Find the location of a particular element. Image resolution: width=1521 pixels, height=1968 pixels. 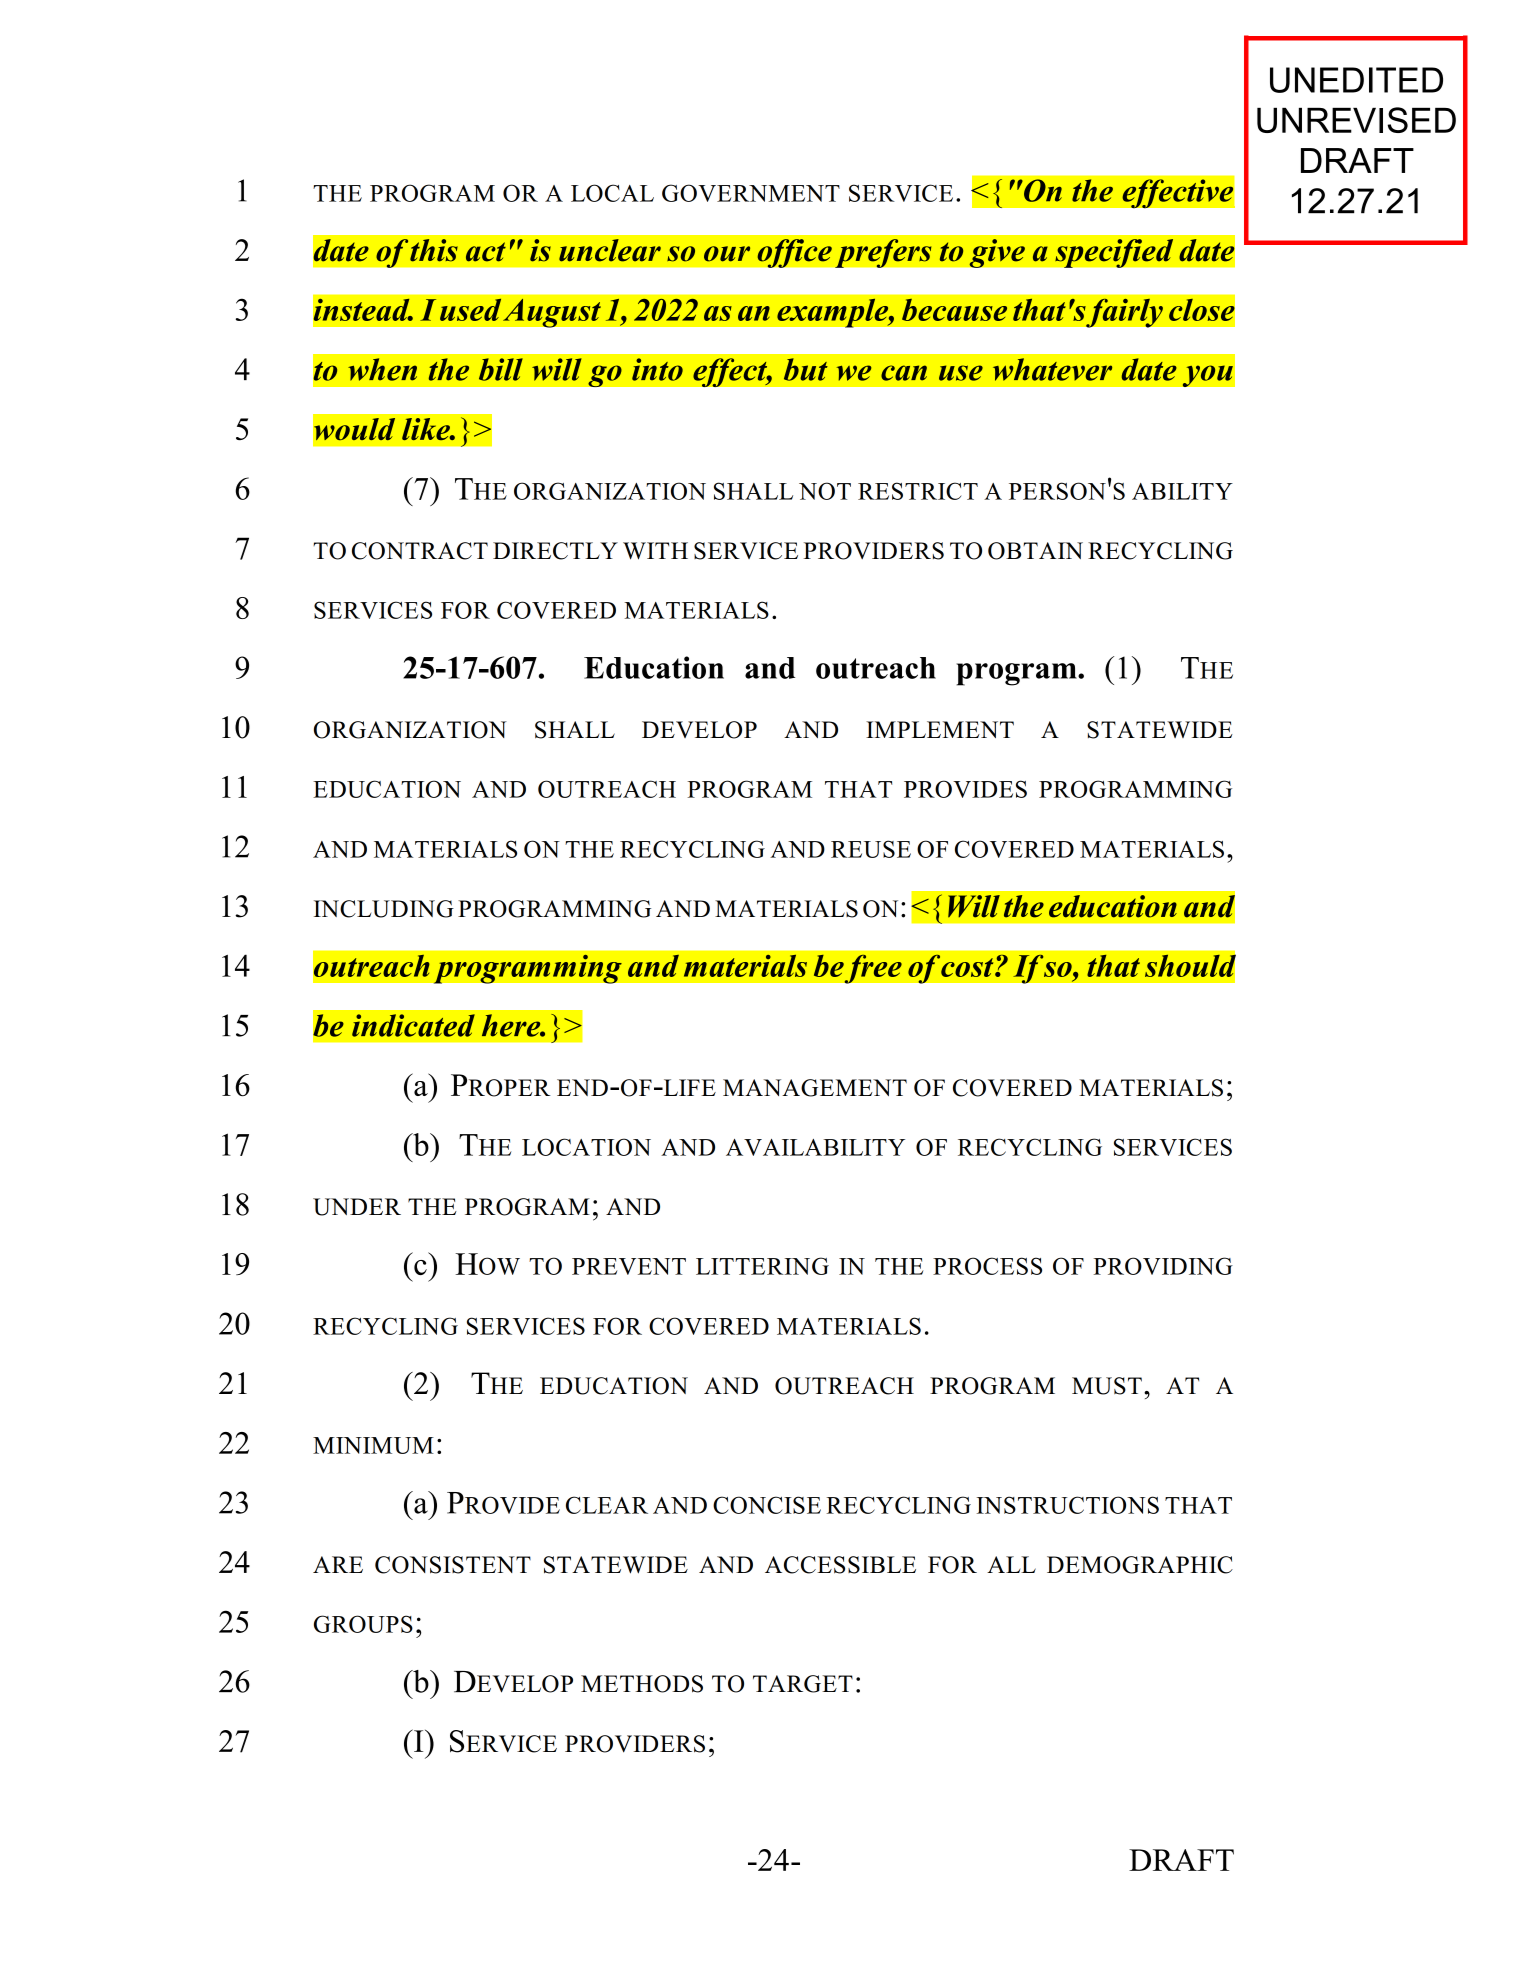

PROVIDING is located at coordinates (1163, 1266).
